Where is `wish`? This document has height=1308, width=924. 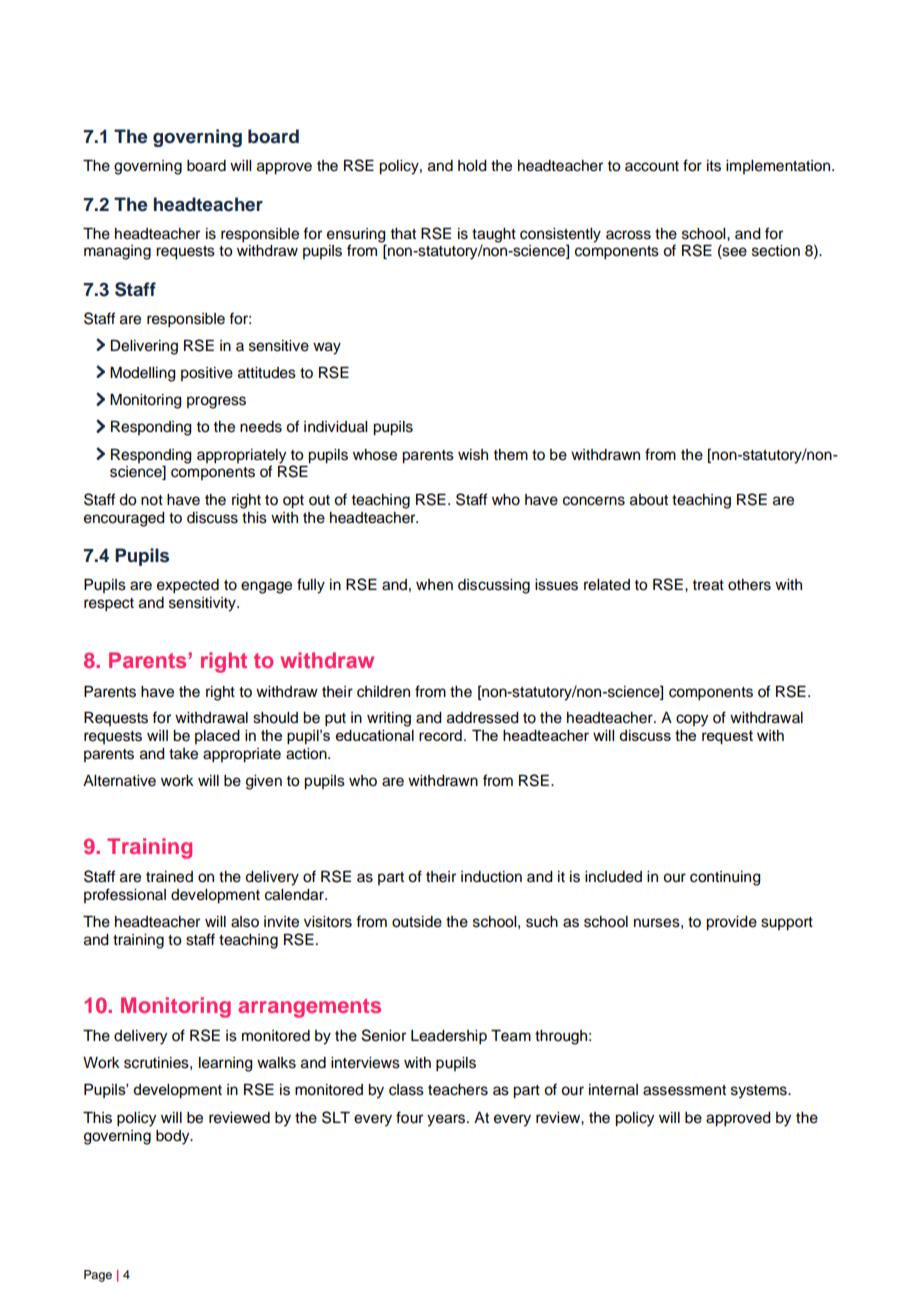 wish is located at coordinates (473, 455).
